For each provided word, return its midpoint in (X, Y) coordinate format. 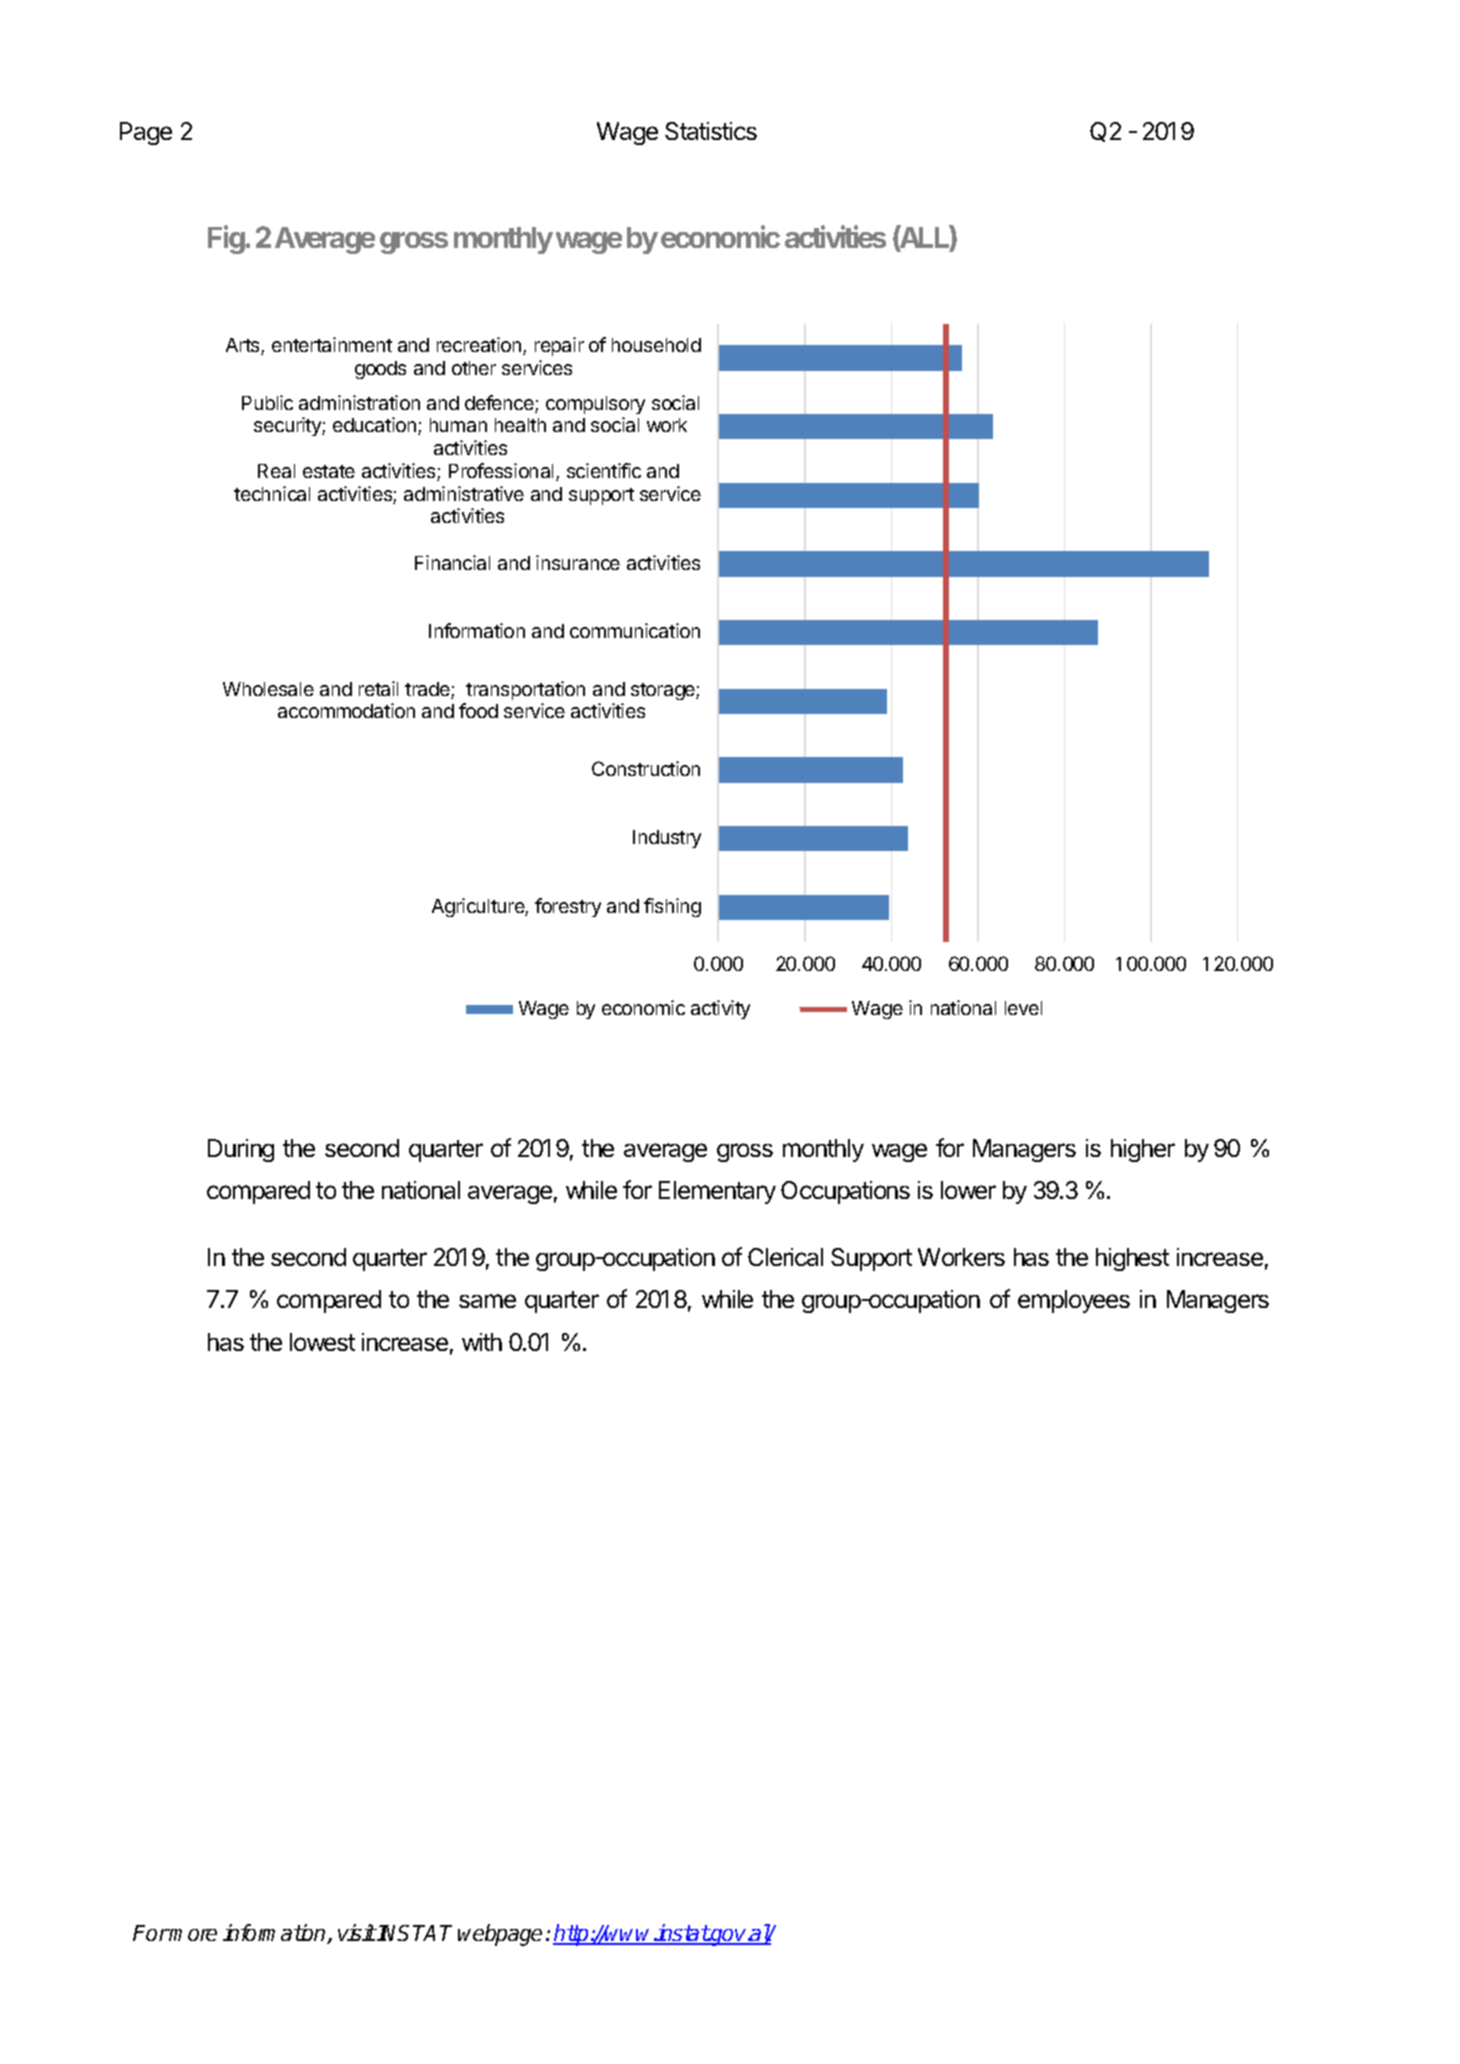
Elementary (717, 1192)
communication (635, 630)
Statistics (711, 131)
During (241, 1150)
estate (329, 471)
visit (357, 1932)
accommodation (346, 710)
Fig (227, 239)
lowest (322, 1342)
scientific (604, 470)
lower (968, 1190)
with (482, 1342)
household (656, 345)
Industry (667, 839)
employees (1074, 1301)
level (1023, 1008)
